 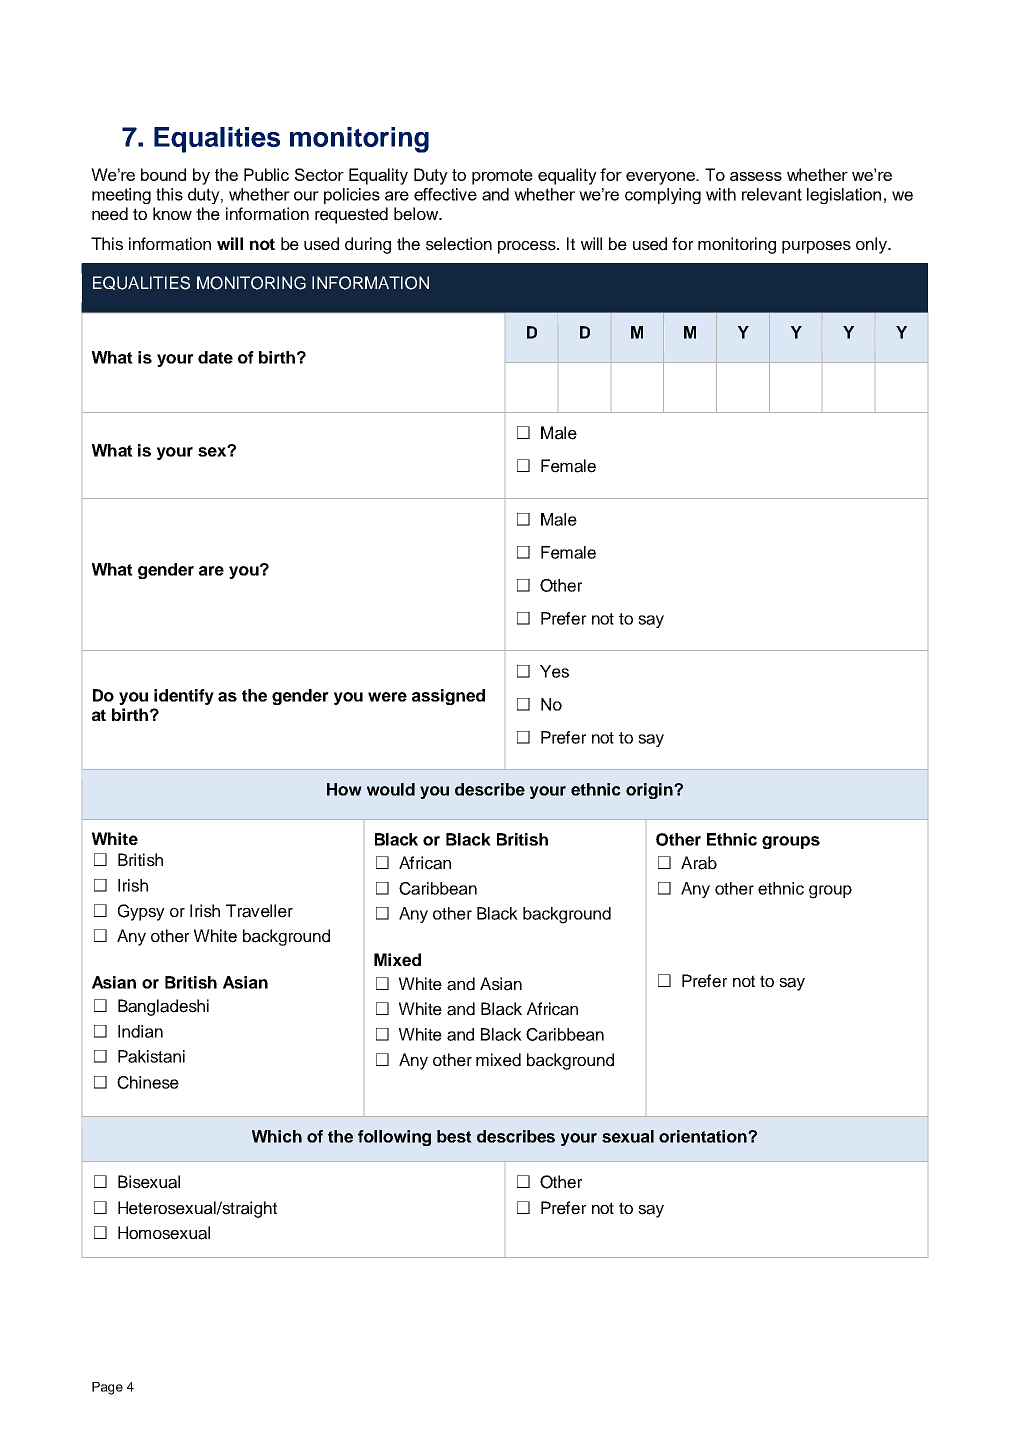 I want to click on promote, so click(x=502, y=177).
